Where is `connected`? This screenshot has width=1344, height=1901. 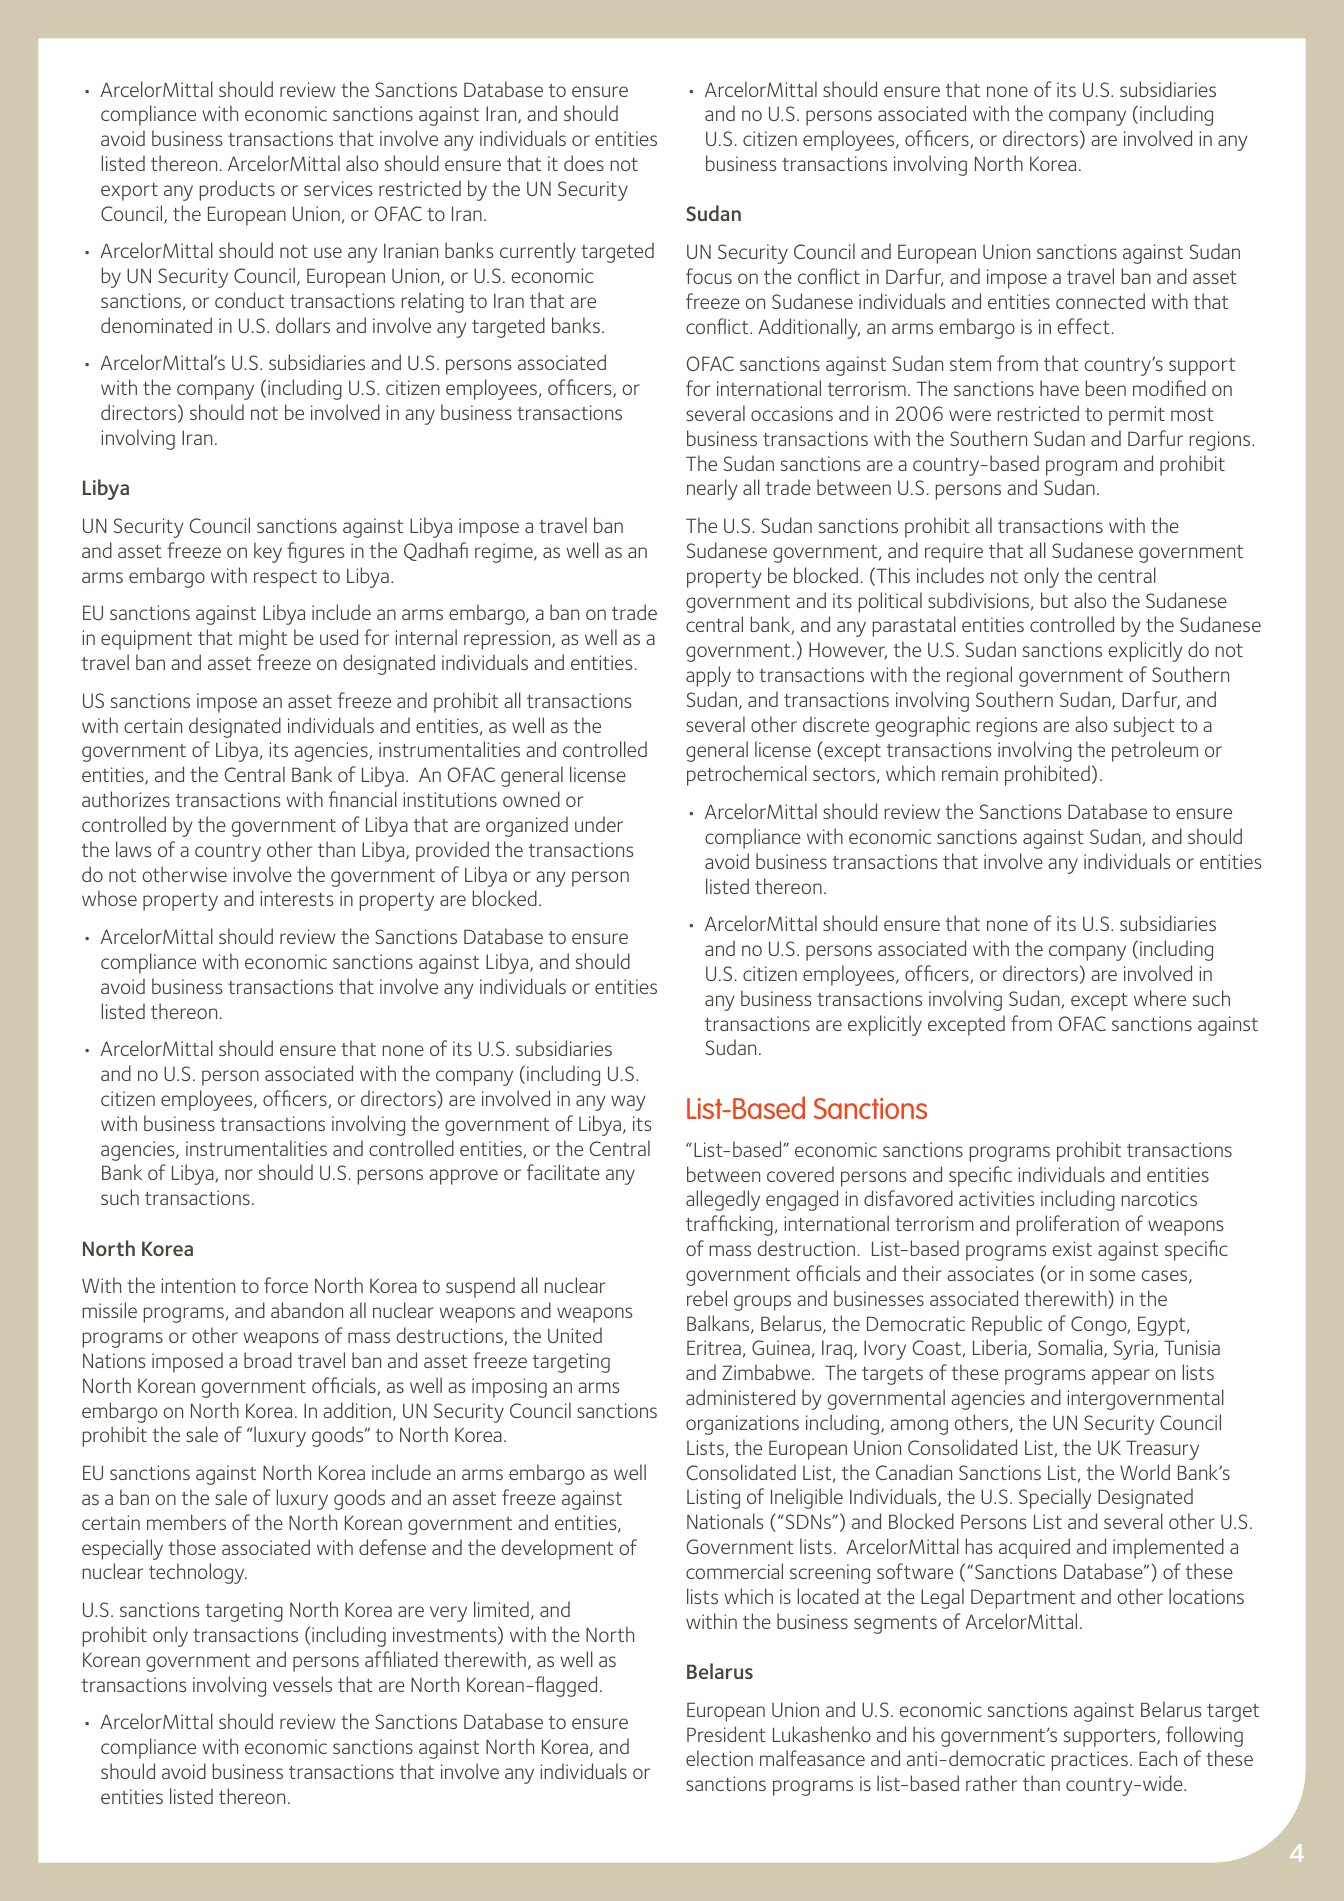
connected is located at coordinates (1100, 301).
